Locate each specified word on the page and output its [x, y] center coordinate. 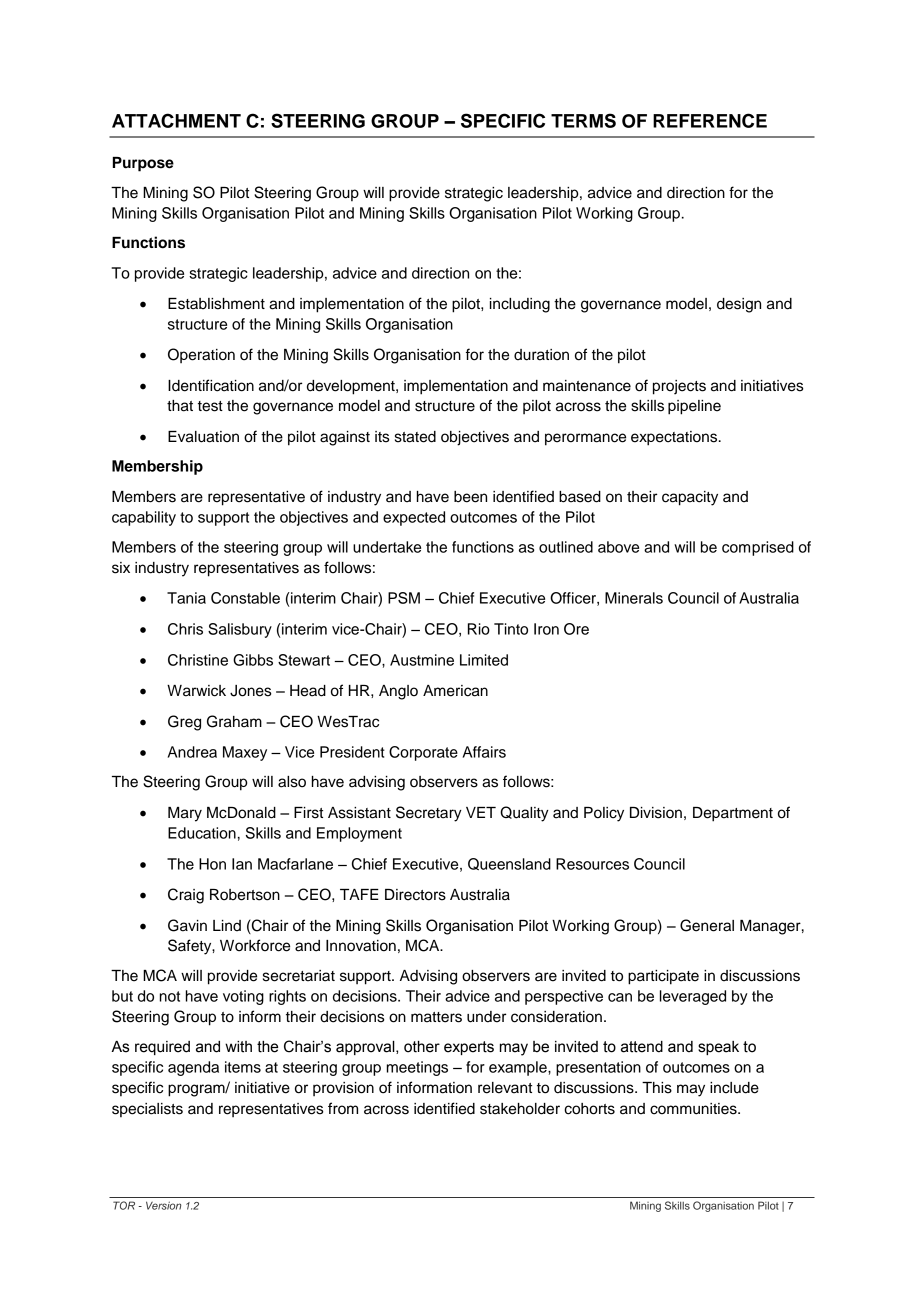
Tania [186, 598]
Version [163, 1205]
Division [656, 813]
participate [663, 977]
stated [415, 437]
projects [679, 387]
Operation [201, 355]
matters [436, 1017]
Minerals [634, 598]
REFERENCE [710, 120]
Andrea [192, 752]
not [170, 996]
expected [414, 518]
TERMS [583, 120]
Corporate [423, 753]
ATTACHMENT [176, 120]
